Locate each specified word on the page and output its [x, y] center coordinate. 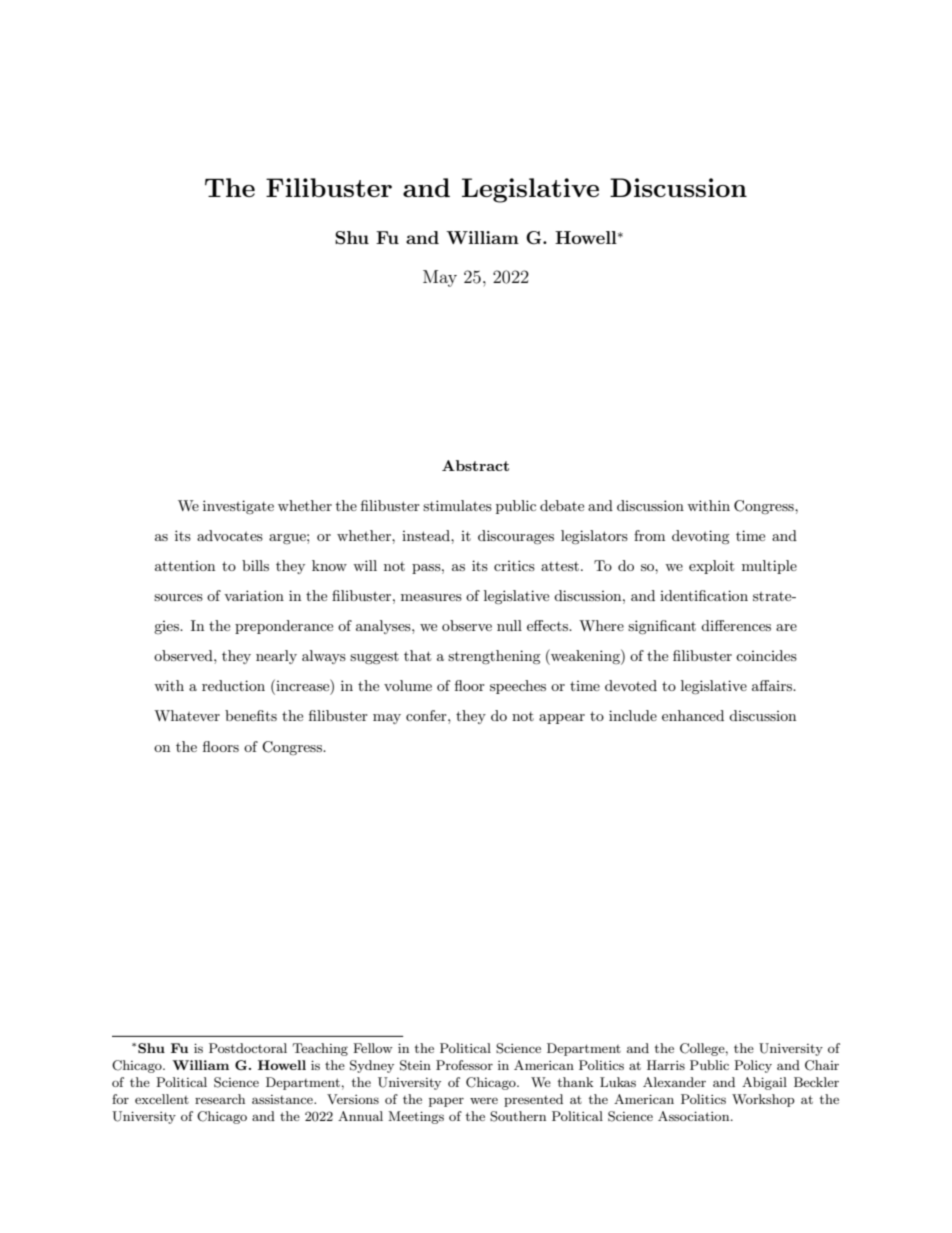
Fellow [373, 1048]
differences [736, 625]
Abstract [475, 465]
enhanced [693, 715]
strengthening [494, 657]
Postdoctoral [248, 1048]
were [484, 1100]
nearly [276, 657]
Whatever [187, 715]
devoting [701, 537]
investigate [238, 507]
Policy [753, 1066]
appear [562, 719]
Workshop [763, 1100]
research [220, 1099]
